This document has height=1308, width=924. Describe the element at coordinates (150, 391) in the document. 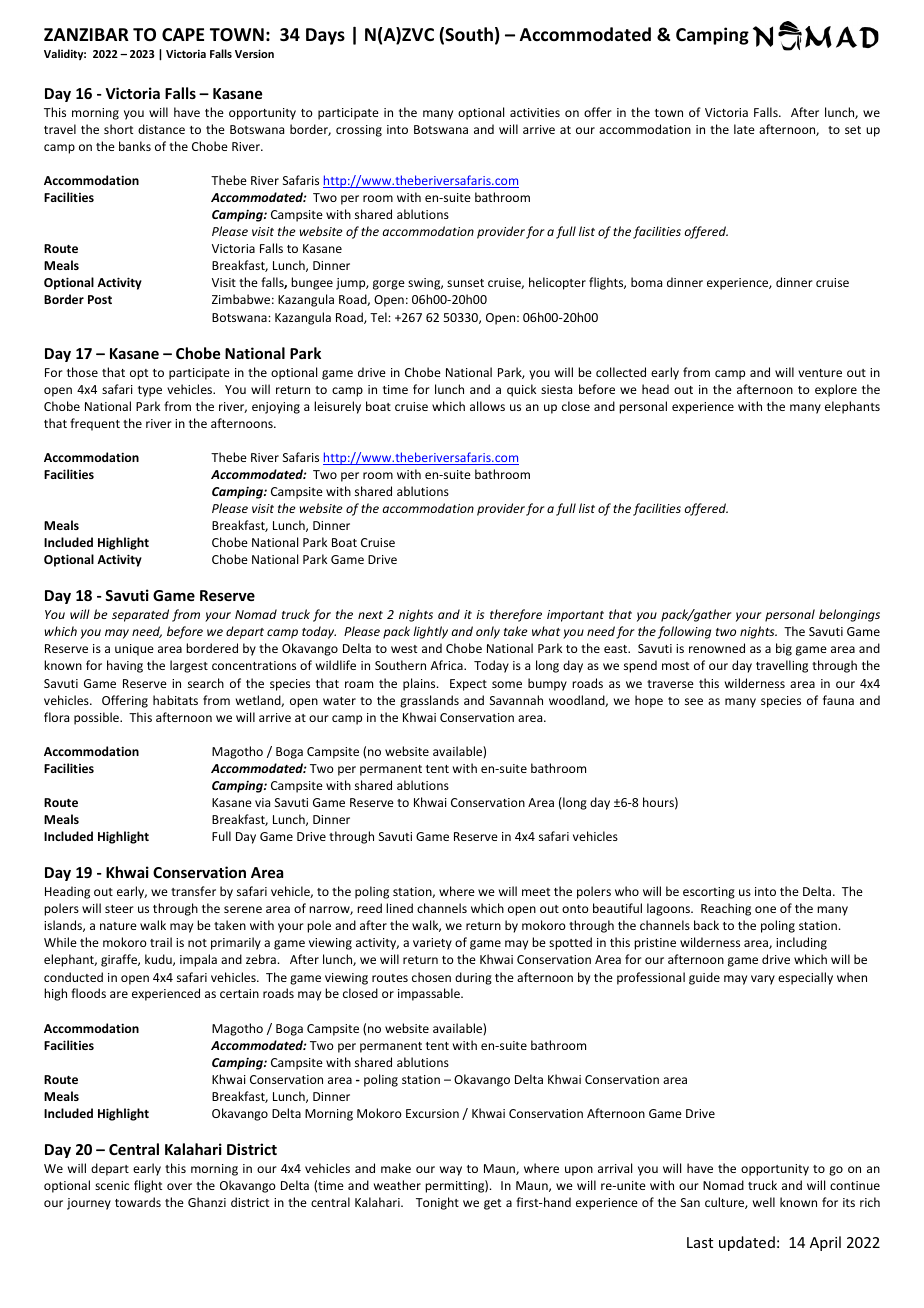

I see `type` at that location.
